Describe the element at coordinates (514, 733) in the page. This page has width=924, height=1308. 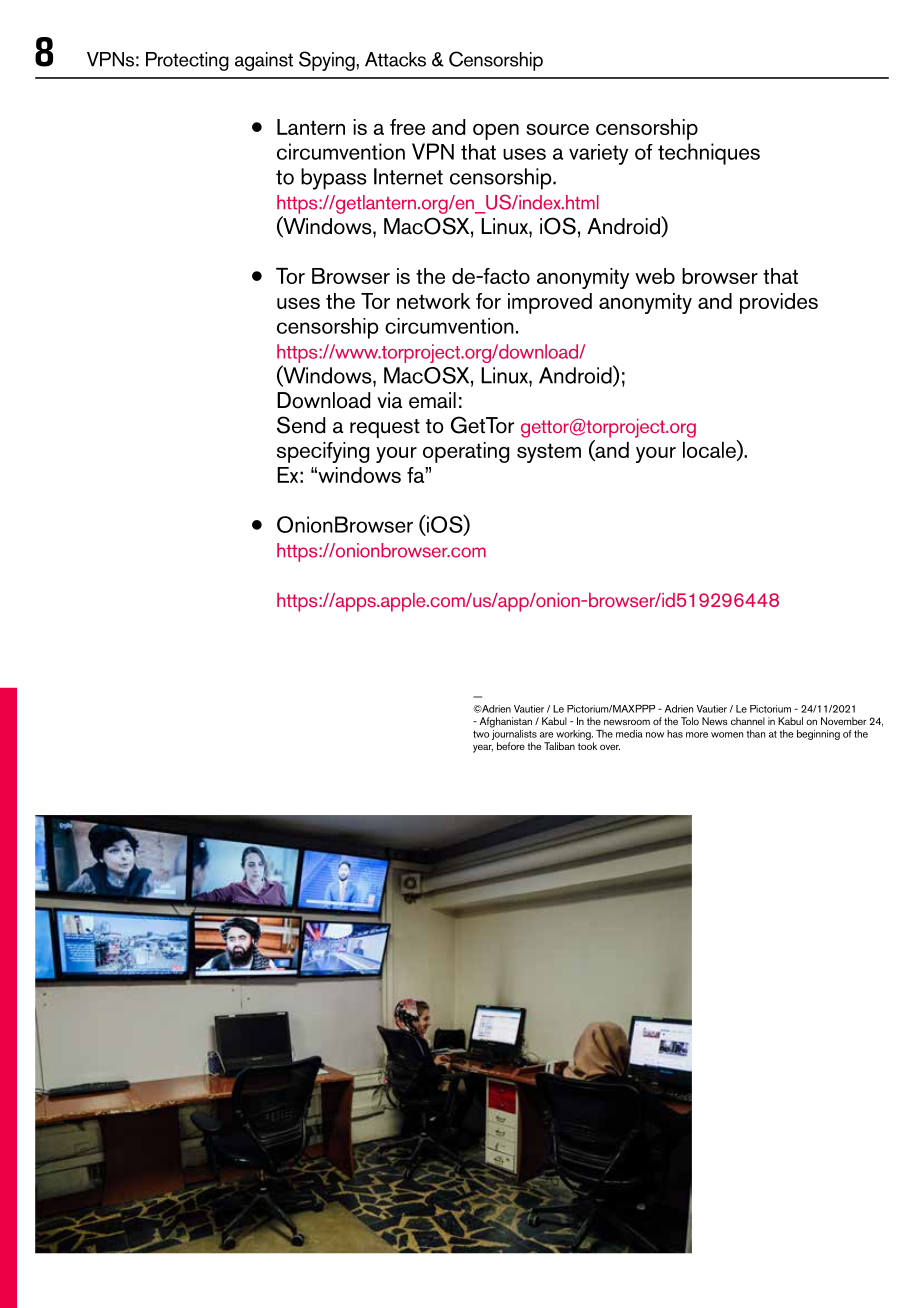
I see `journalists` at that location.
